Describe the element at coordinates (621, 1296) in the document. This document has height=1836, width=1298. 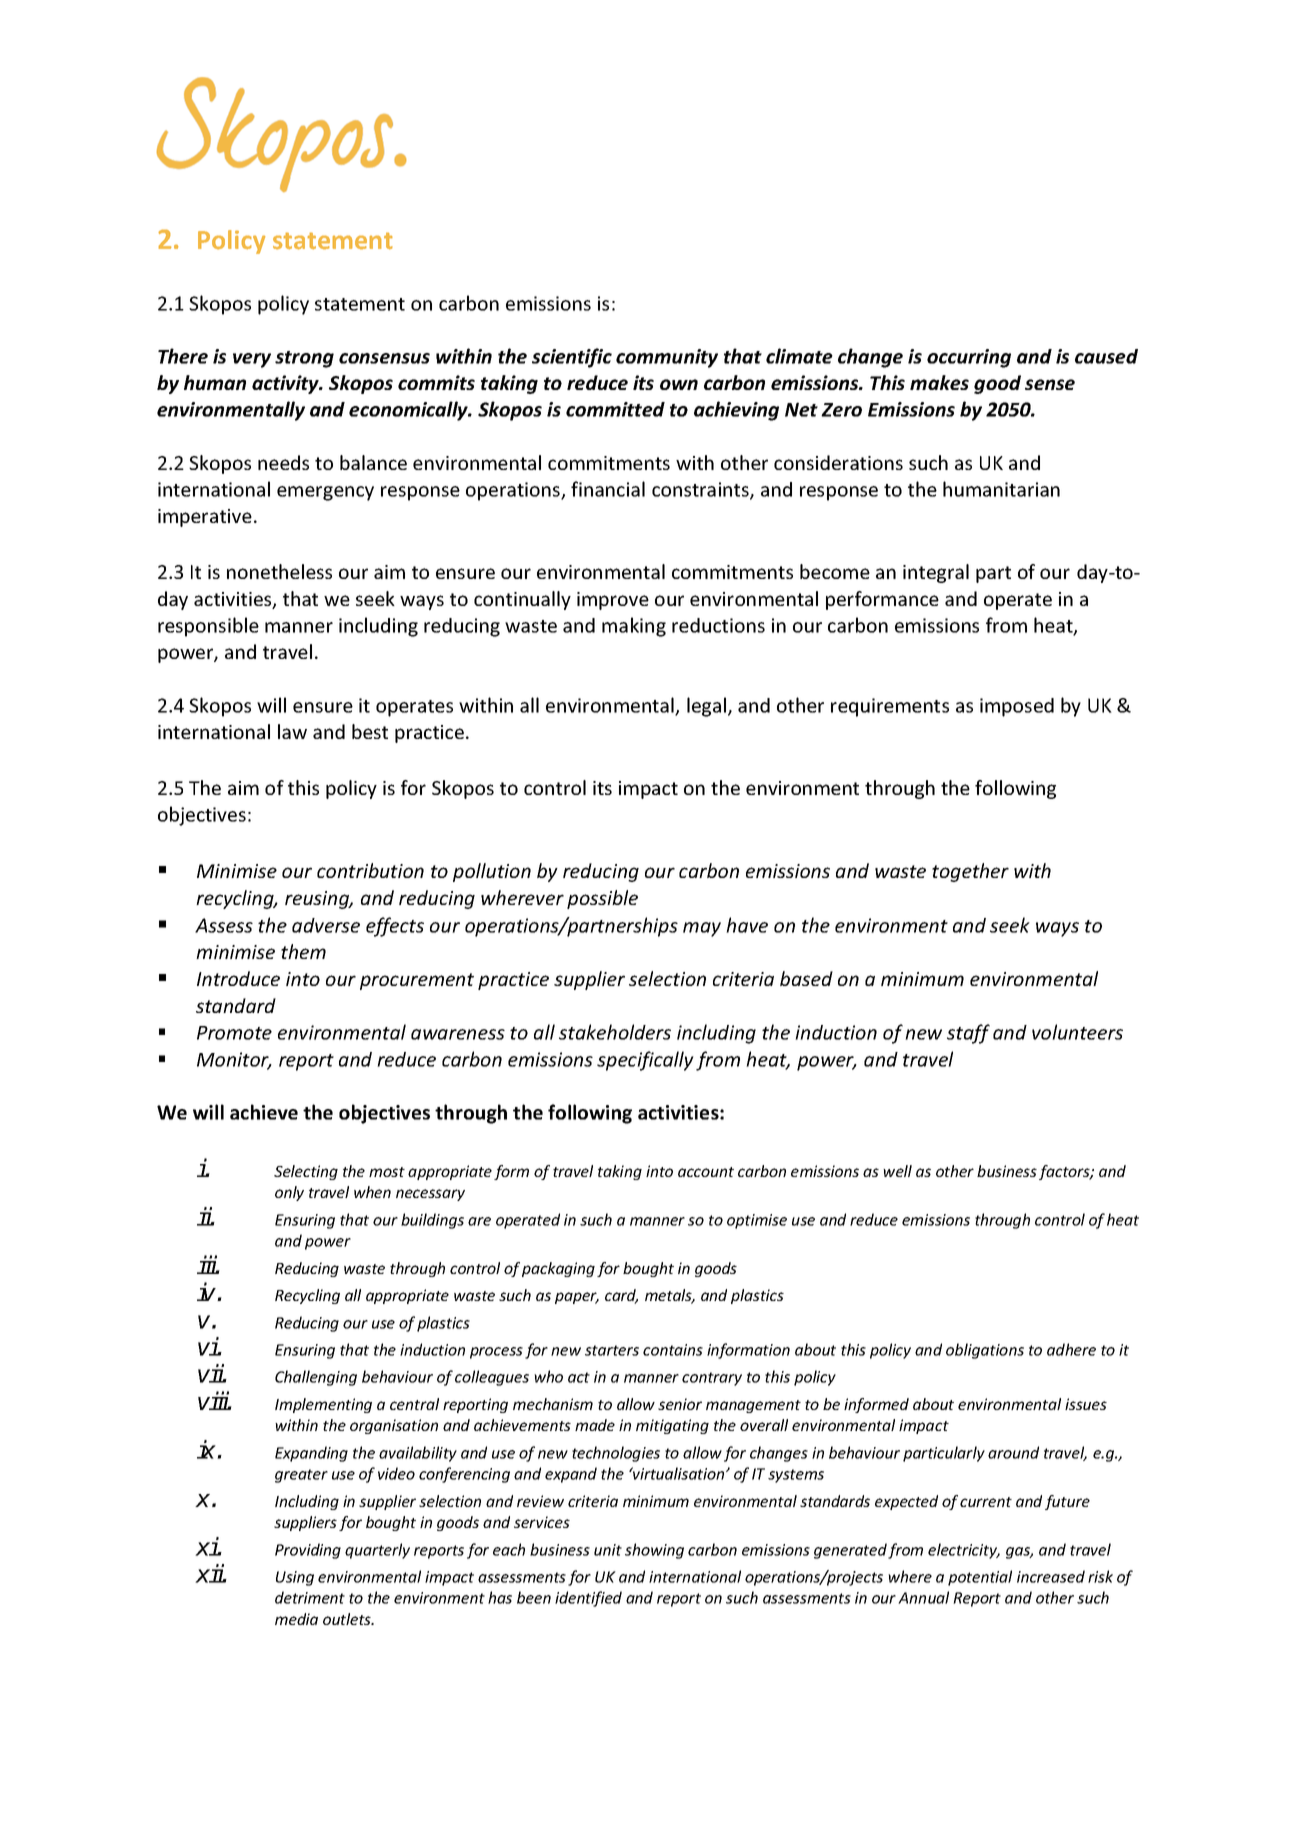
I see `card` at that location.
